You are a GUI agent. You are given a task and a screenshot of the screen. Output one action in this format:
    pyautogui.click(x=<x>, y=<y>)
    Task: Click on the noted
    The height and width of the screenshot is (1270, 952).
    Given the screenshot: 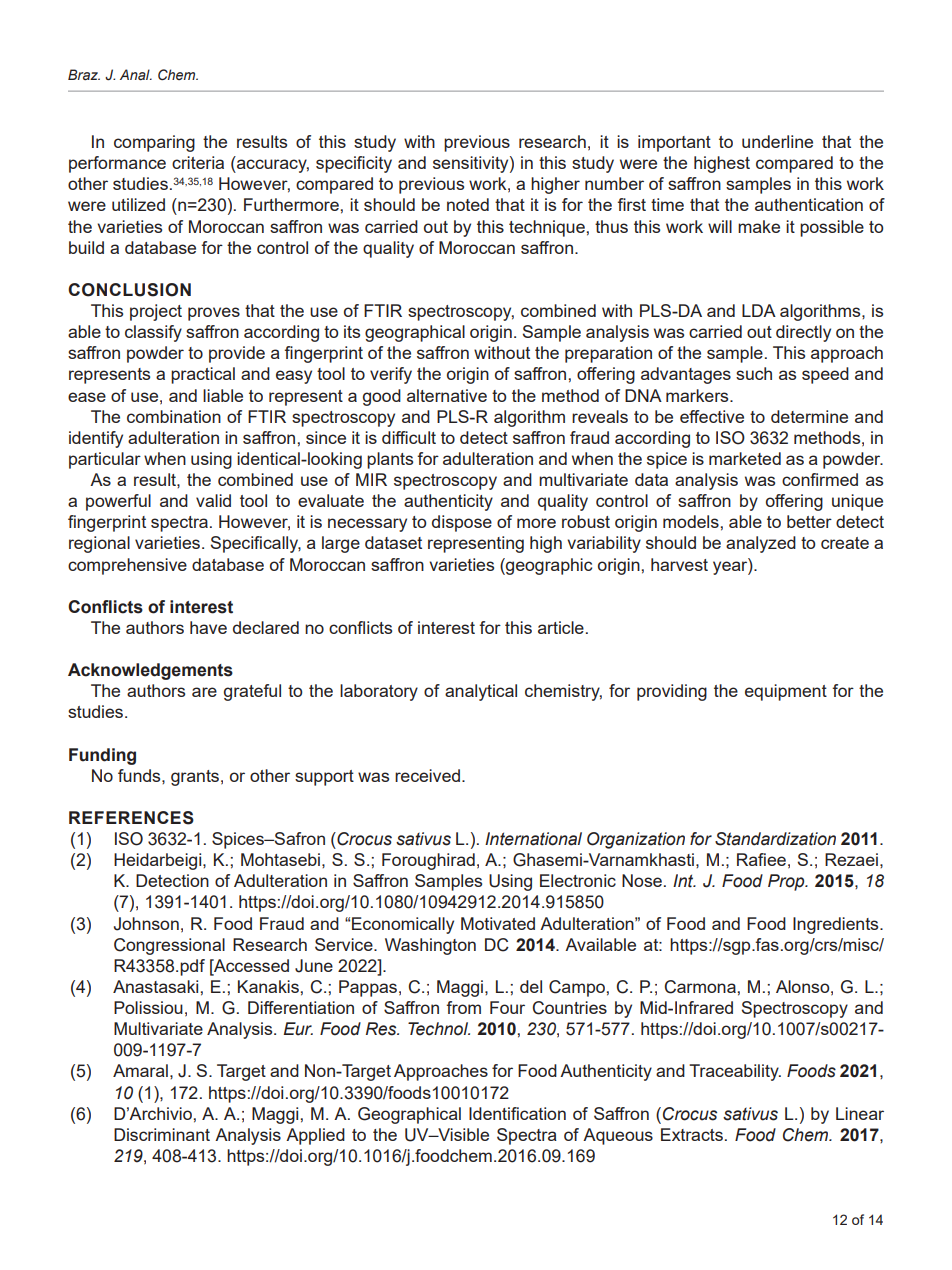 What is the action you would take?
    pyautogui.click(x=468, y=204)
